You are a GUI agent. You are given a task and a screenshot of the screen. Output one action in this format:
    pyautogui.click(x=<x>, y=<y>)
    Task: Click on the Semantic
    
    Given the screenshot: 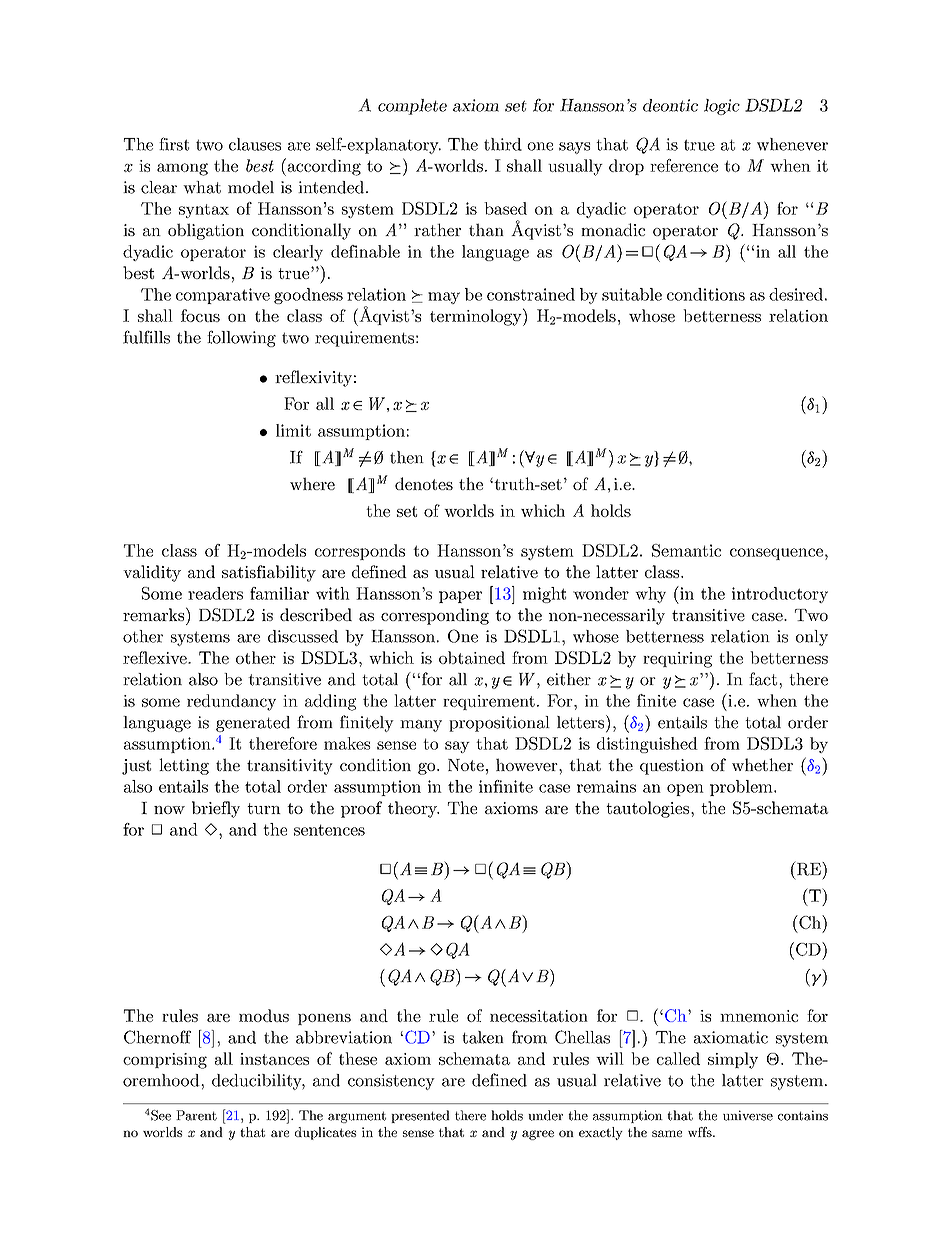 What is the action you would take?
    pyautogui.click(x=686, y=550)
